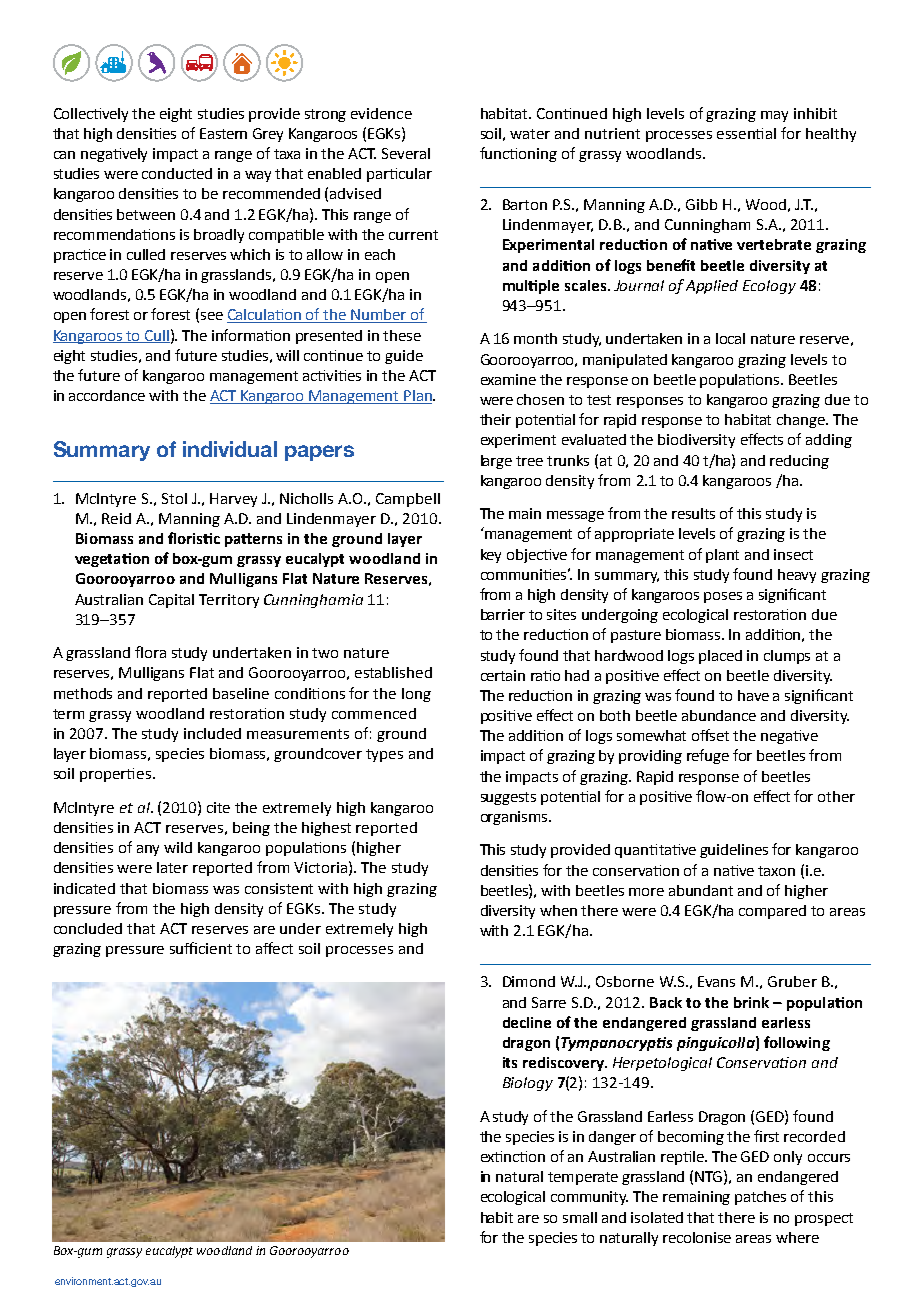 The image size is (924, 1308). What do you see at coordinates (513, 1156) in the image?
I see `extinction` at bounding box center [513, 1156].
